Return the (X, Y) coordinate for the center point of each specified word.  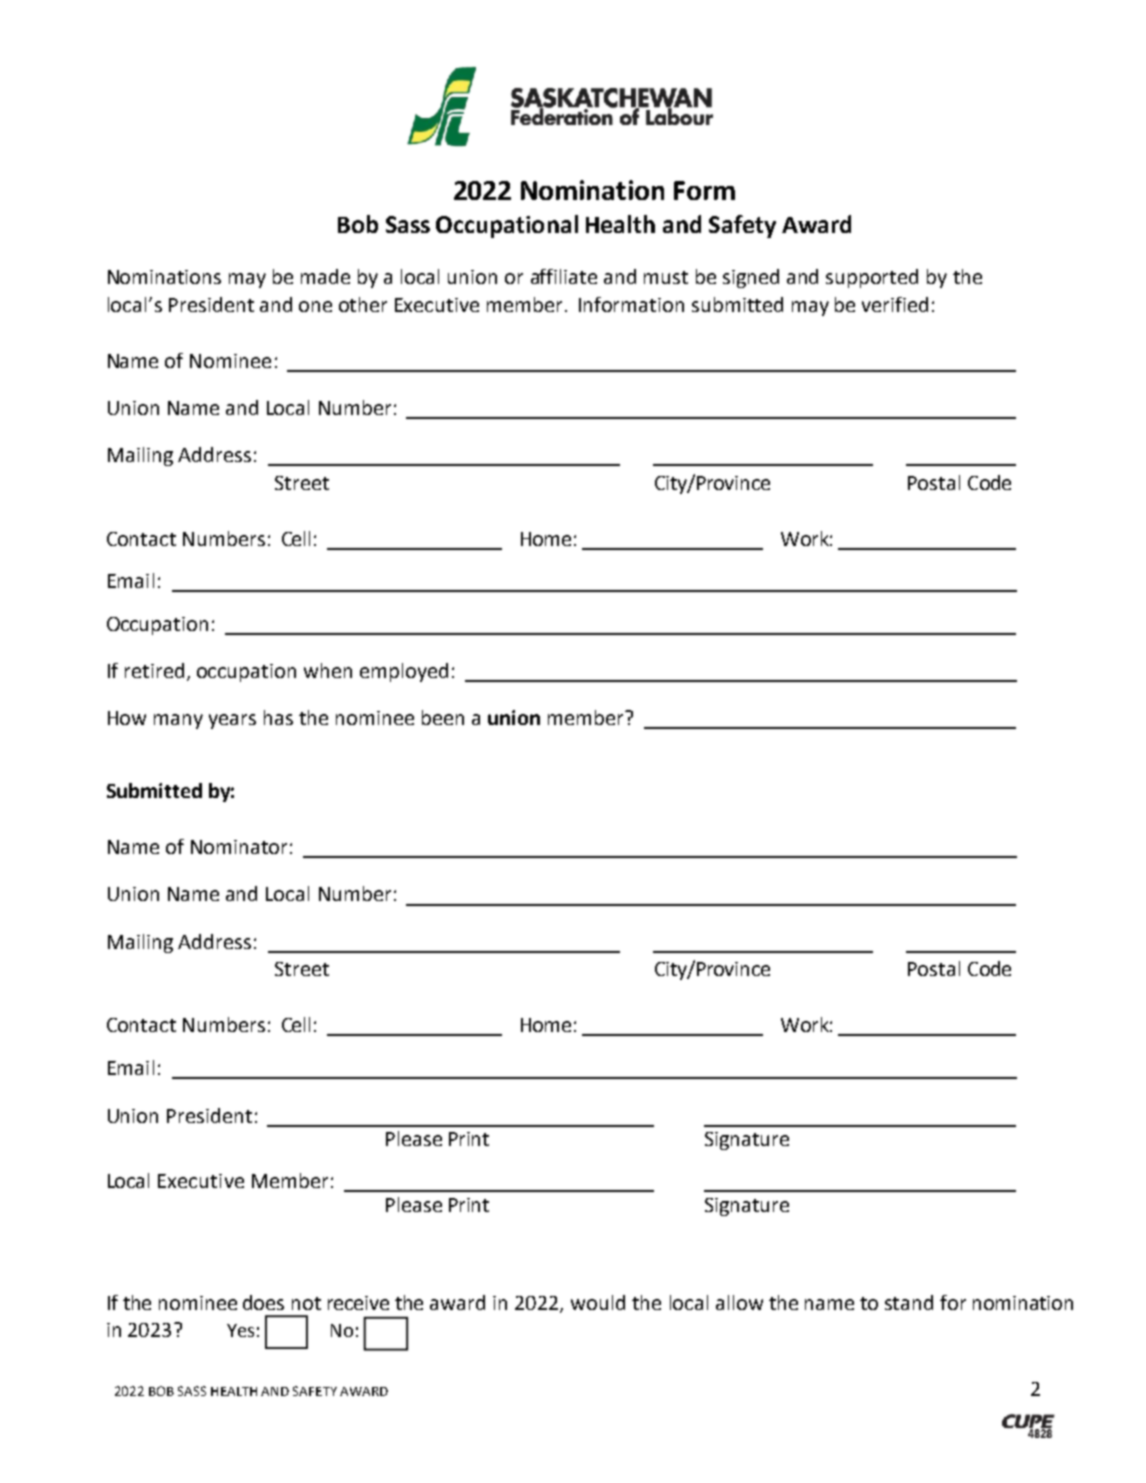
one (315, 306)
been (443, 717)
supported (872, 278)
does (263, 1302)
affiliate (564, 276)
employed (404, 672)
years (232, 721)
